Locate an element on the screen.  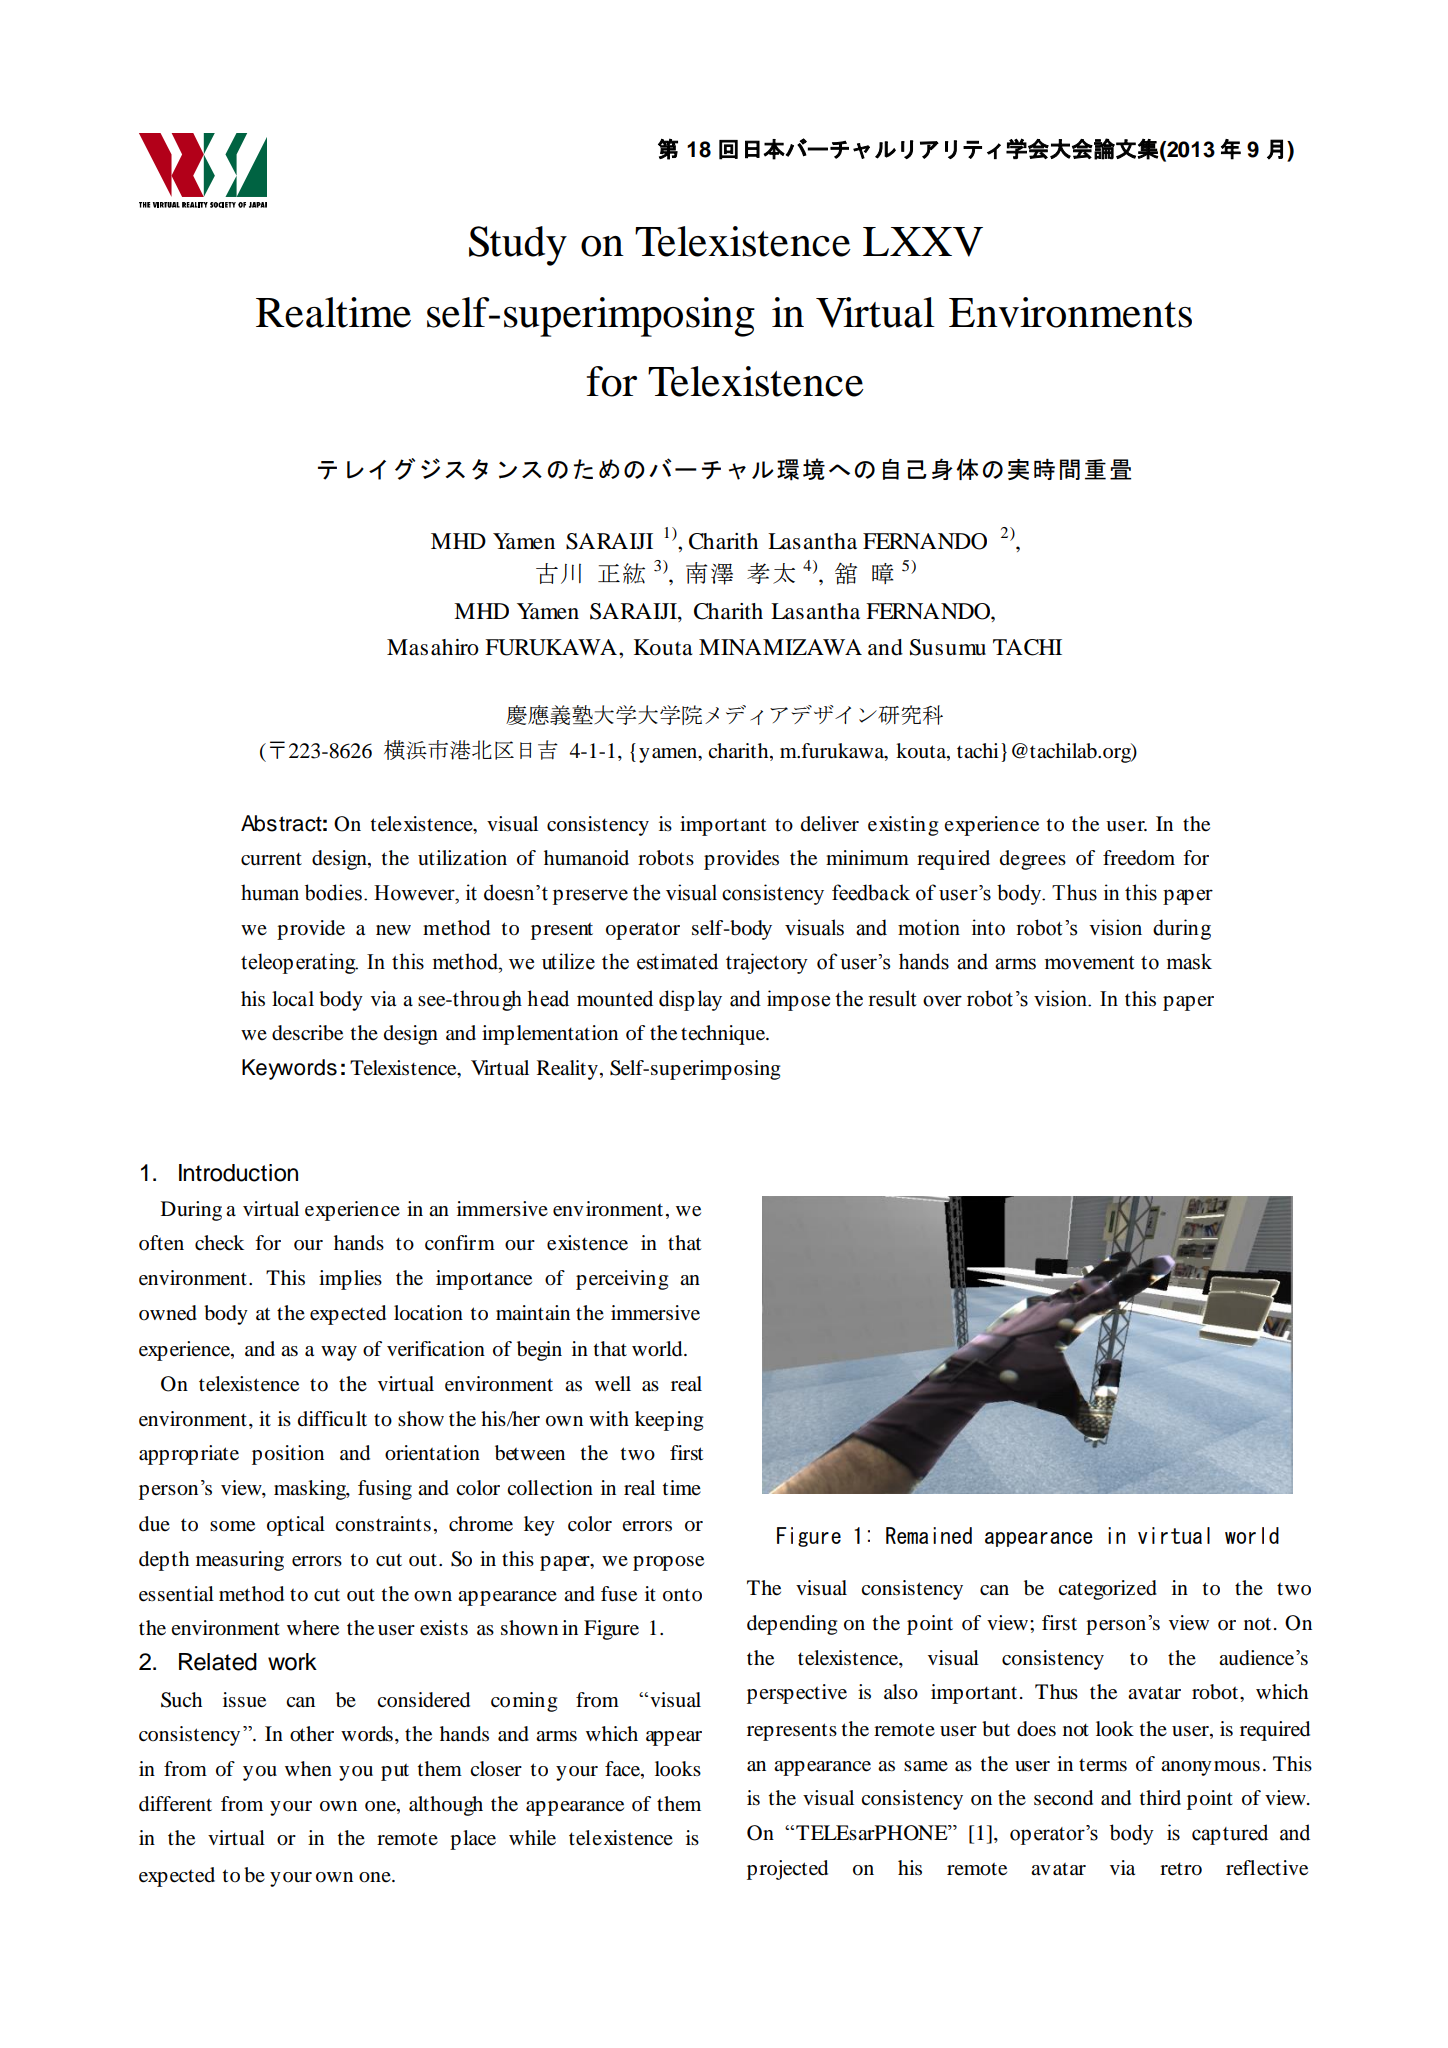
existing is located at coordinates (903, 826).
